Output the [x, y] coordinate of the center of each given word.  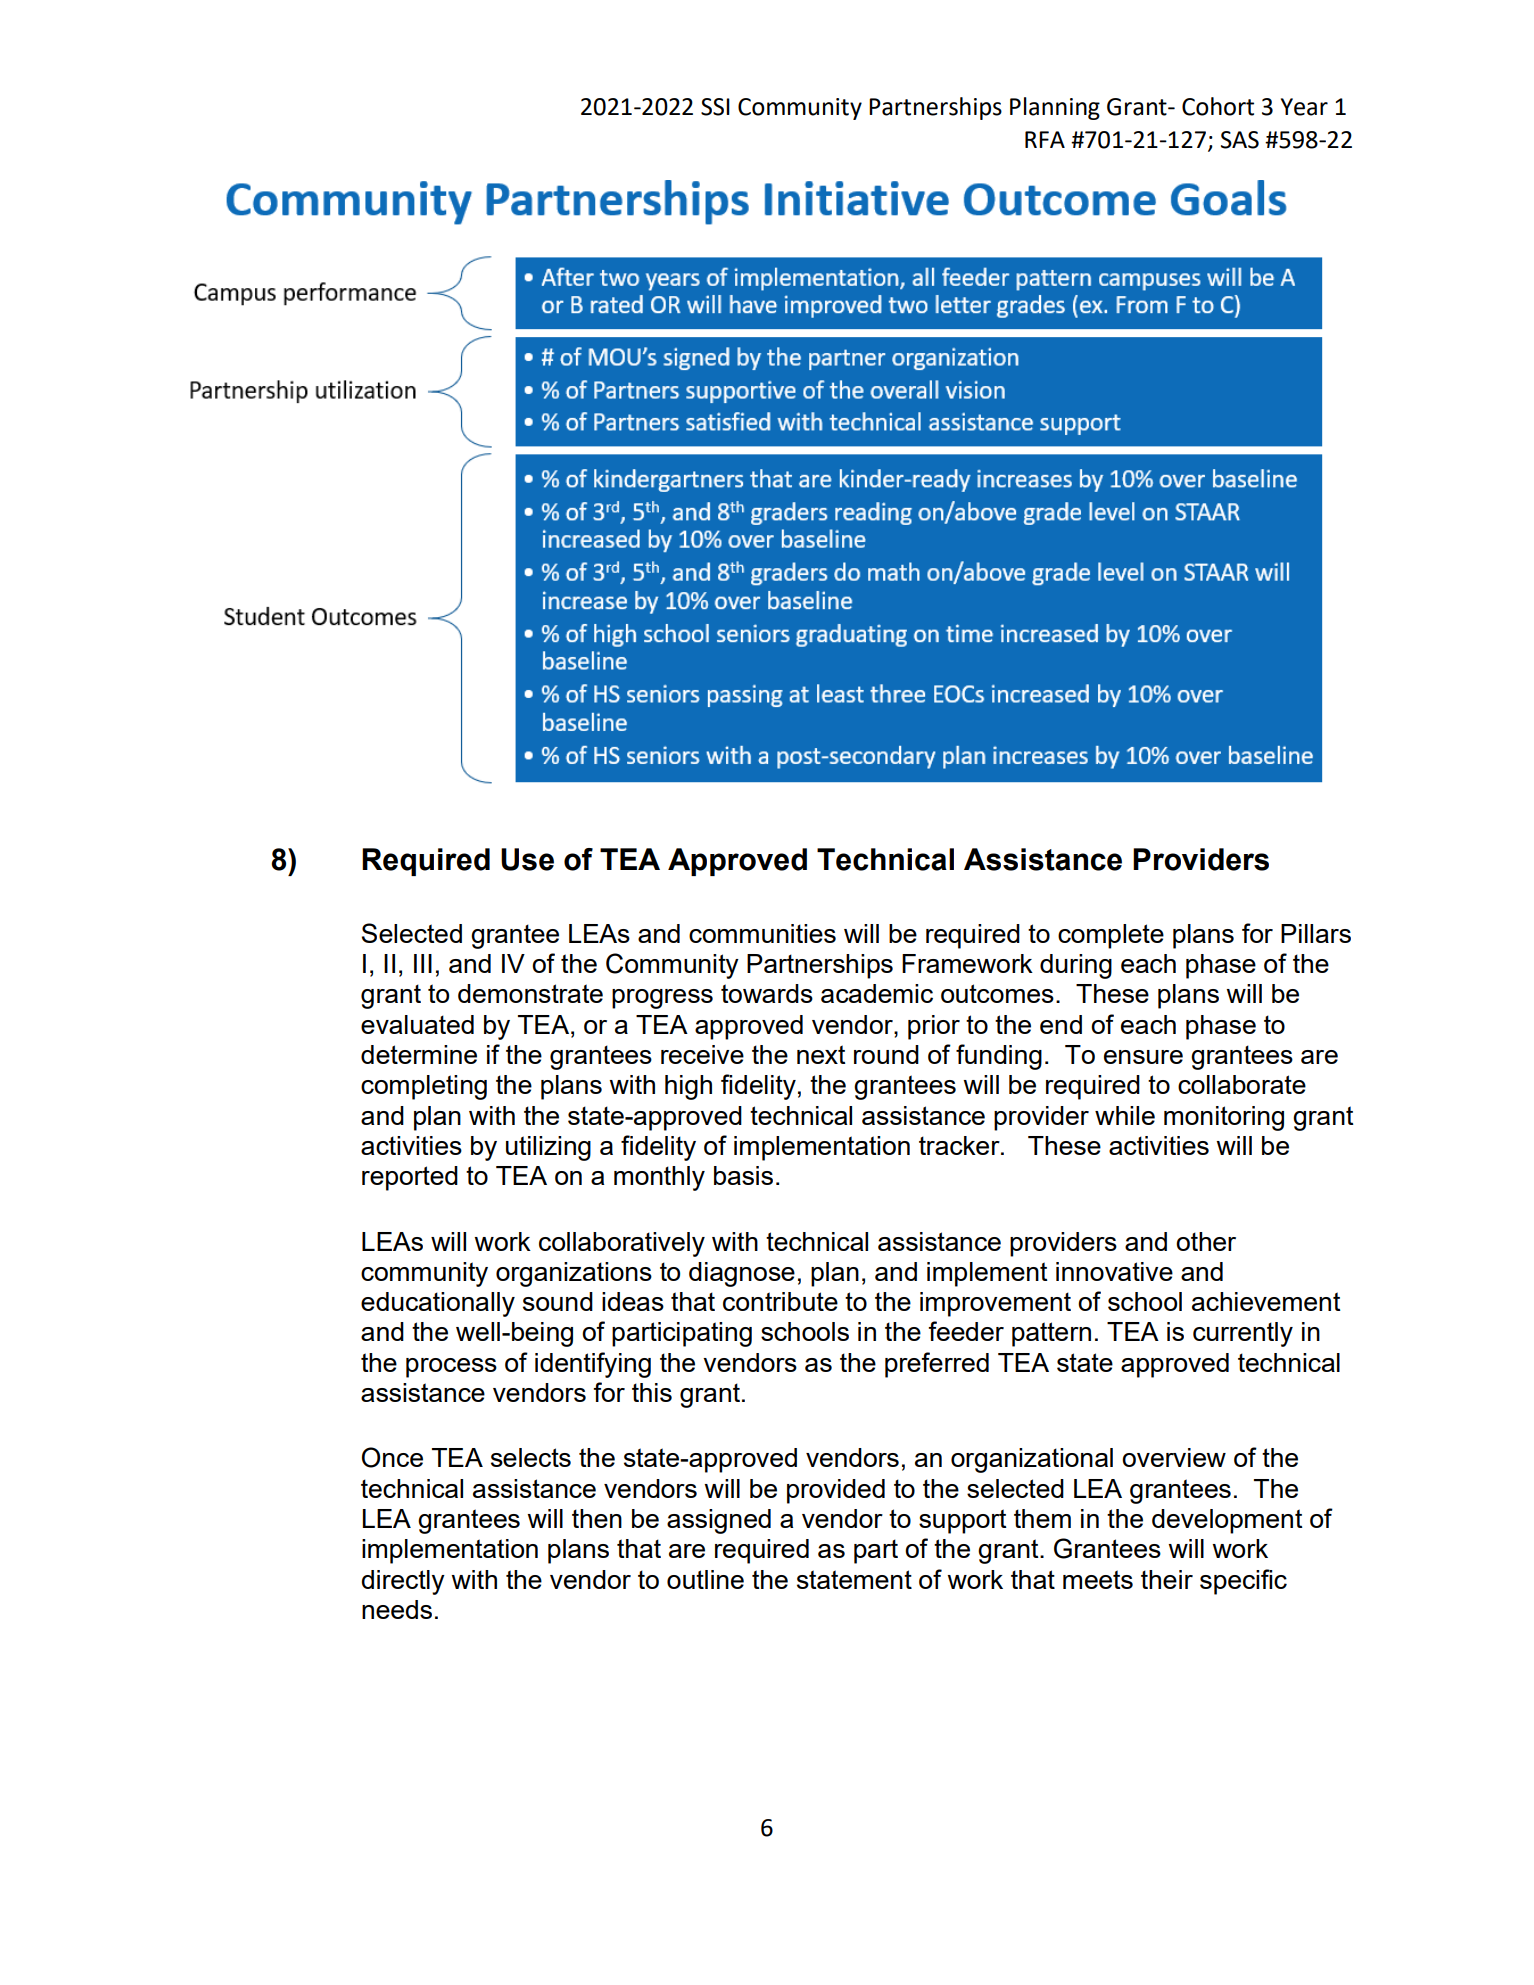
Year [1304, 107]
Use [527, 859]
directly [403, 1582]
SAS [1240, 140]
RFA [1045, 139]
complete [1111, 936]
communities [762, 933]
